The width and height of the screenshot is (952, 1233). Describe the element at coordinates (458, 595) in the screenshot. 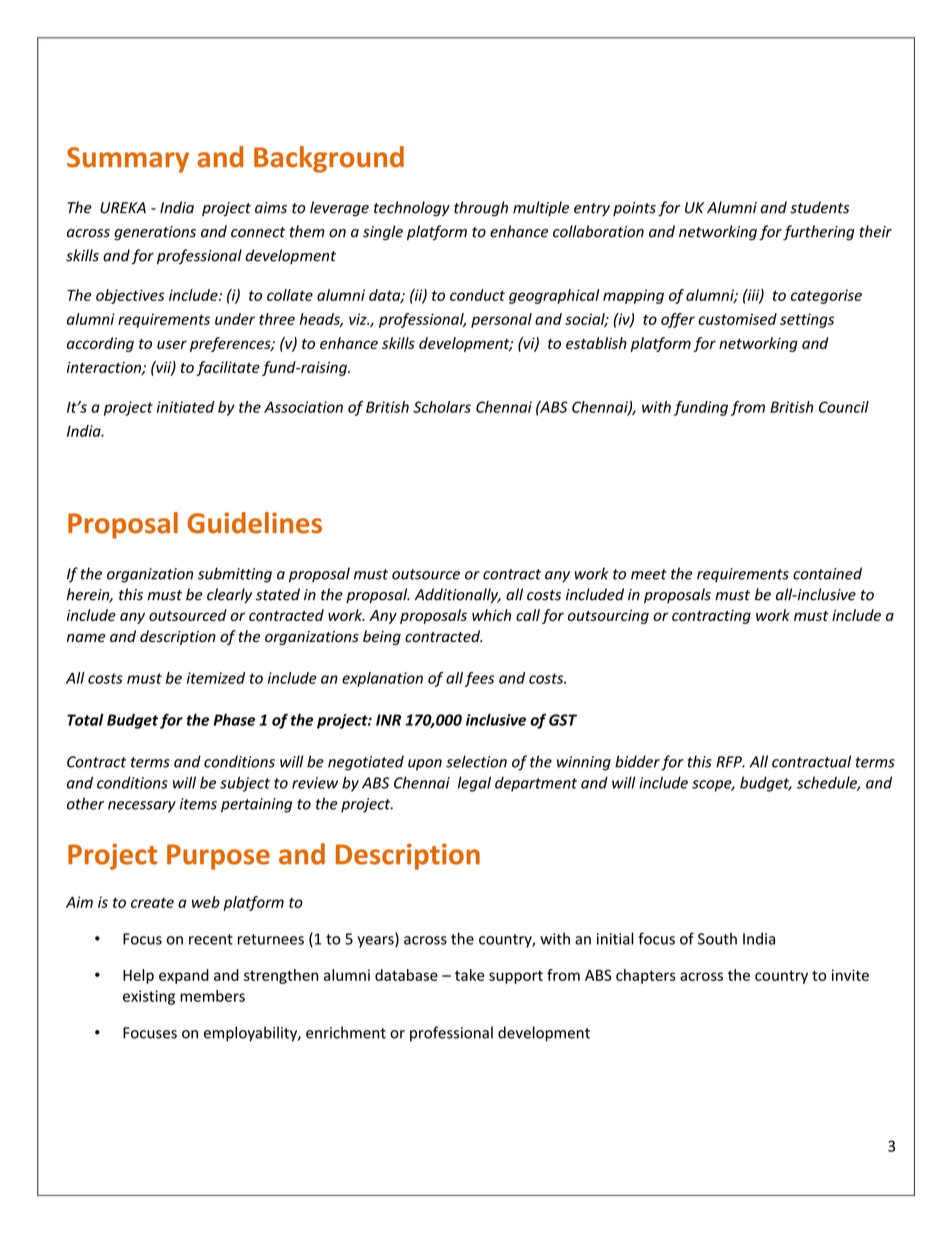

I see `Additionally` at that location.
